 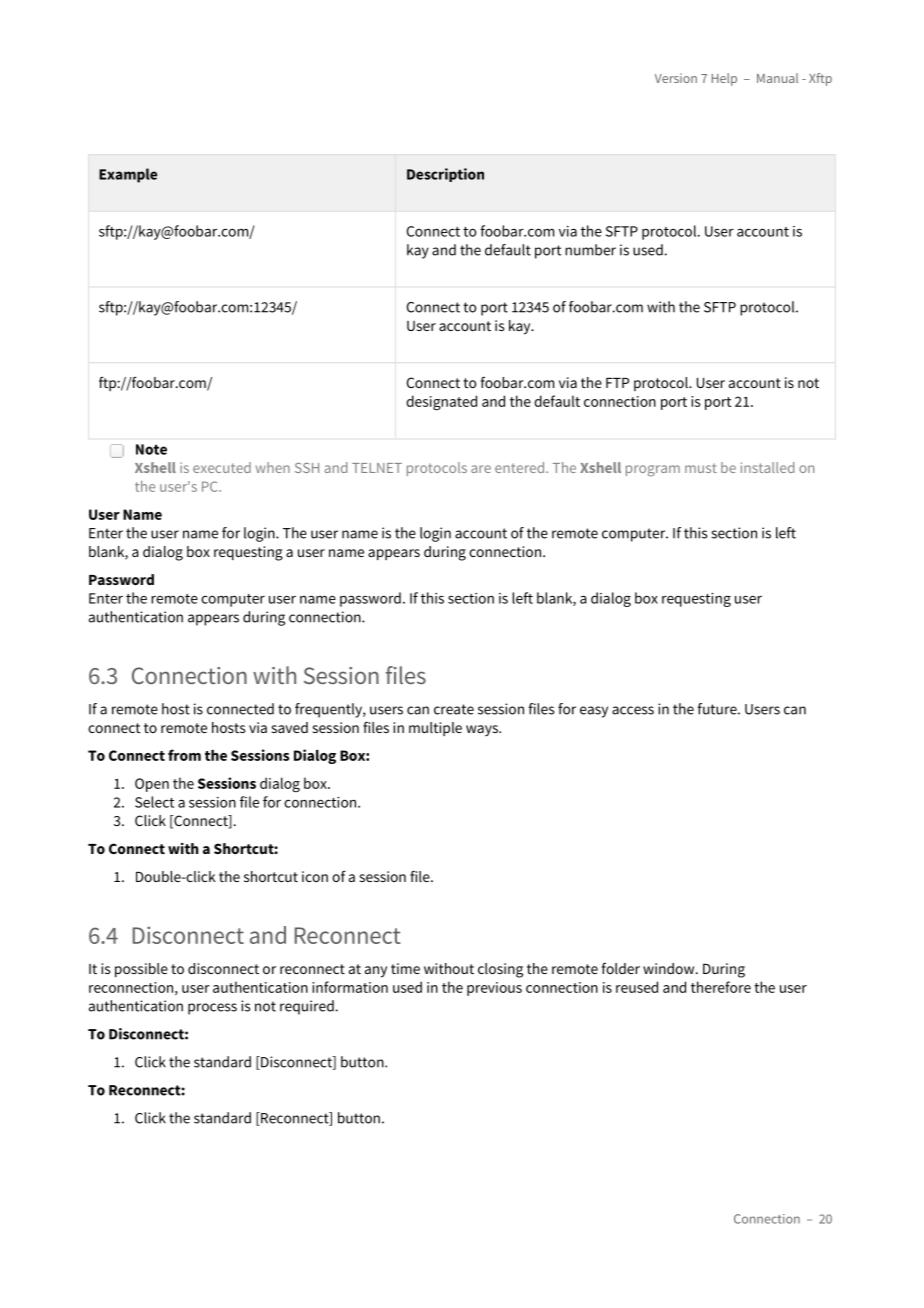 I want to click on multiple, so click(x=435, y=729).
